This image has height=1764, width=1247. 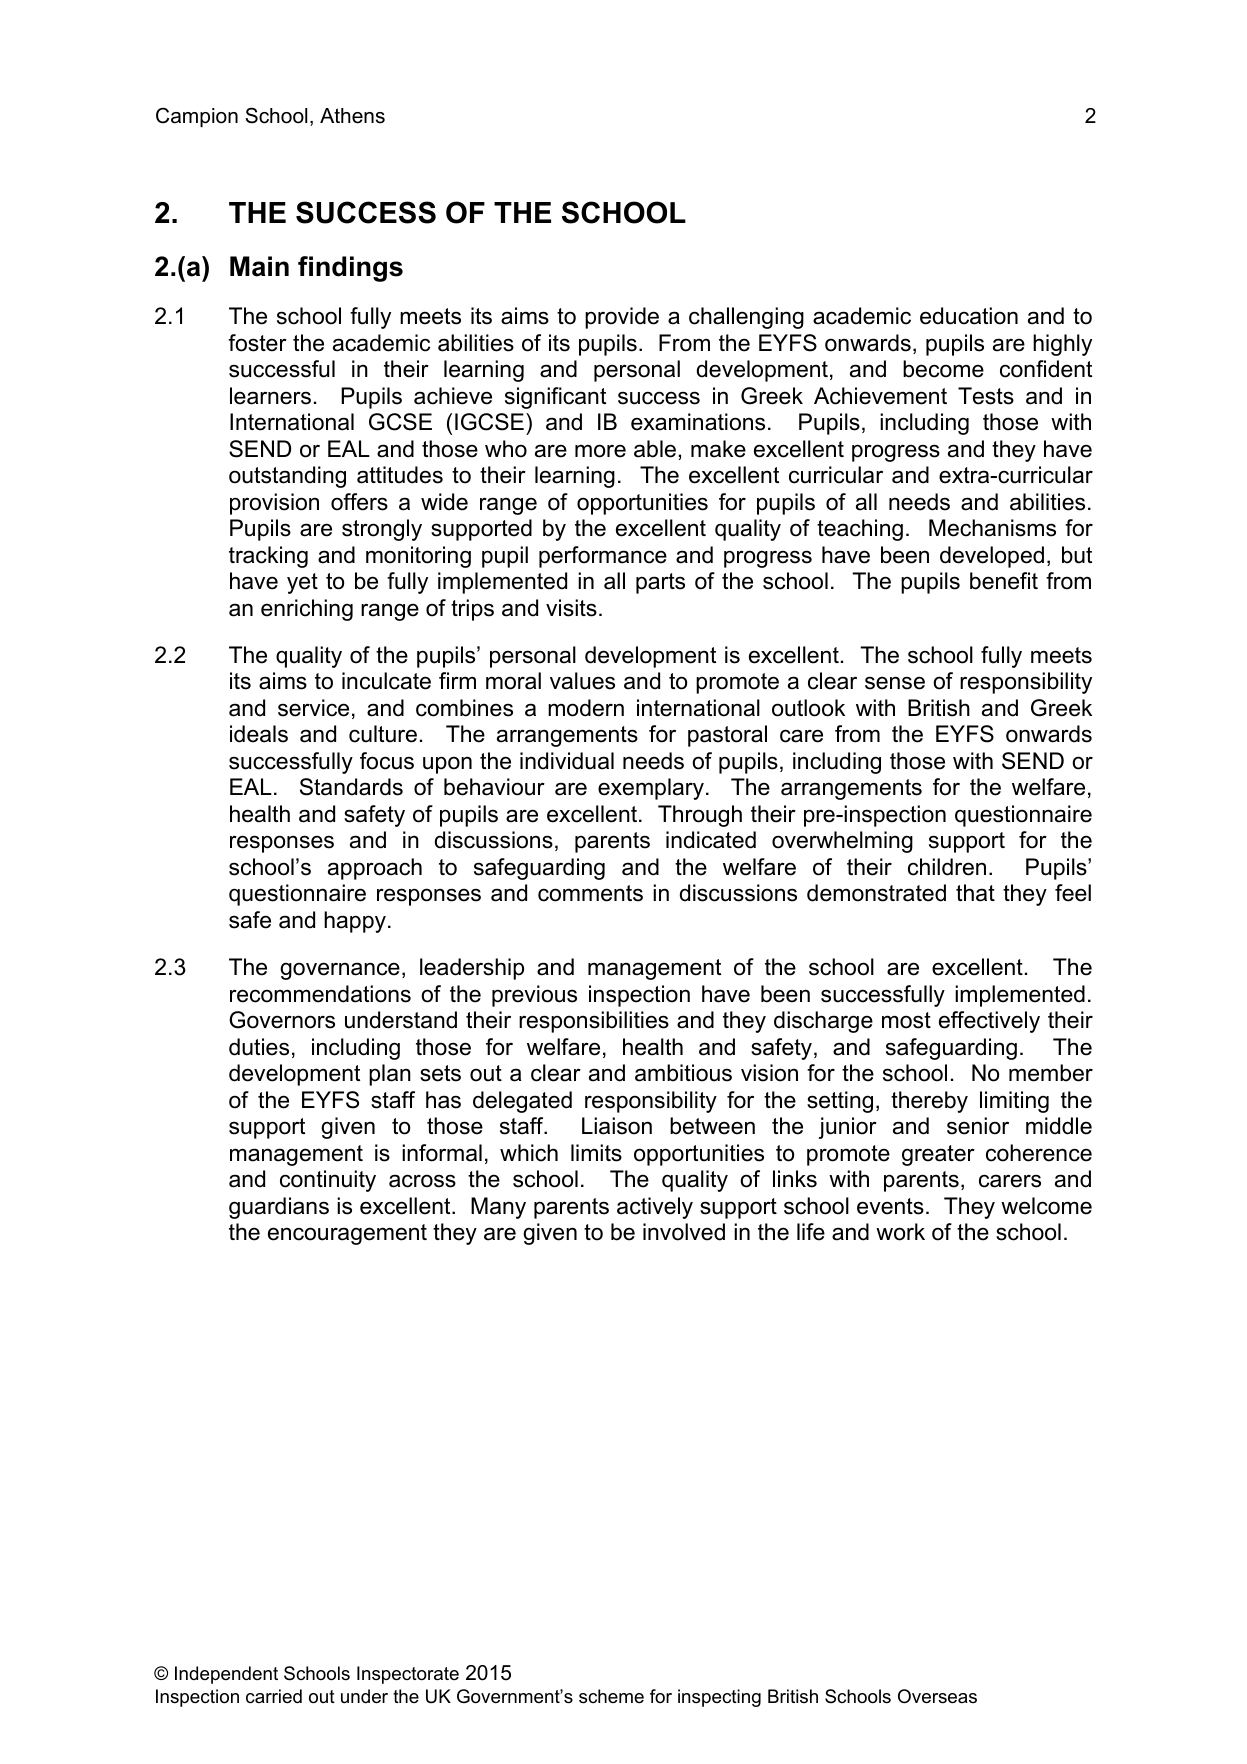 I want to click on Athens, so click(x=352, y=116).
